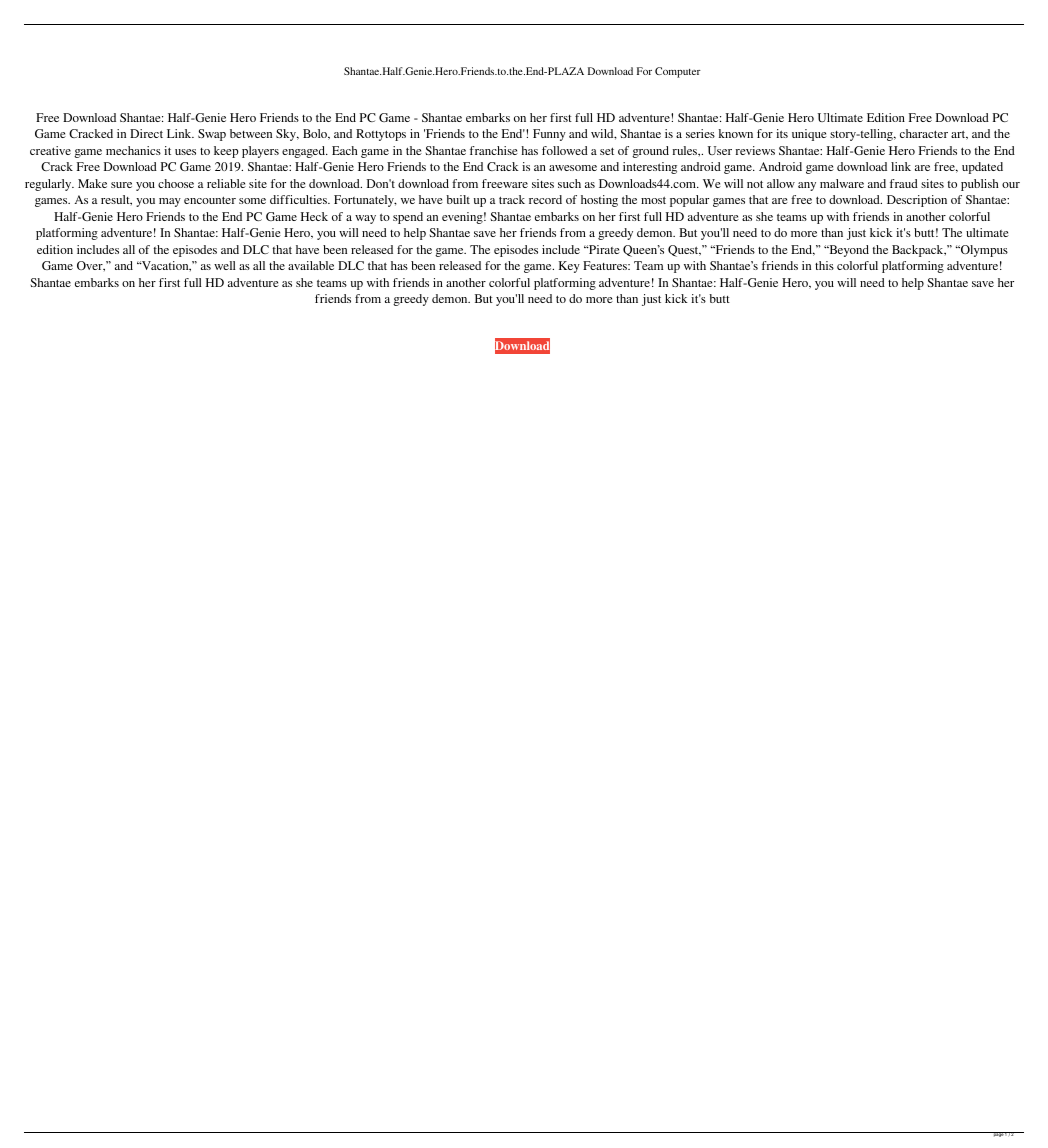 The width and height of the screenshot is (1048, 1148). Describe the element at coordinates (569, 267) in the screenshot. I see `Key` at that location.
